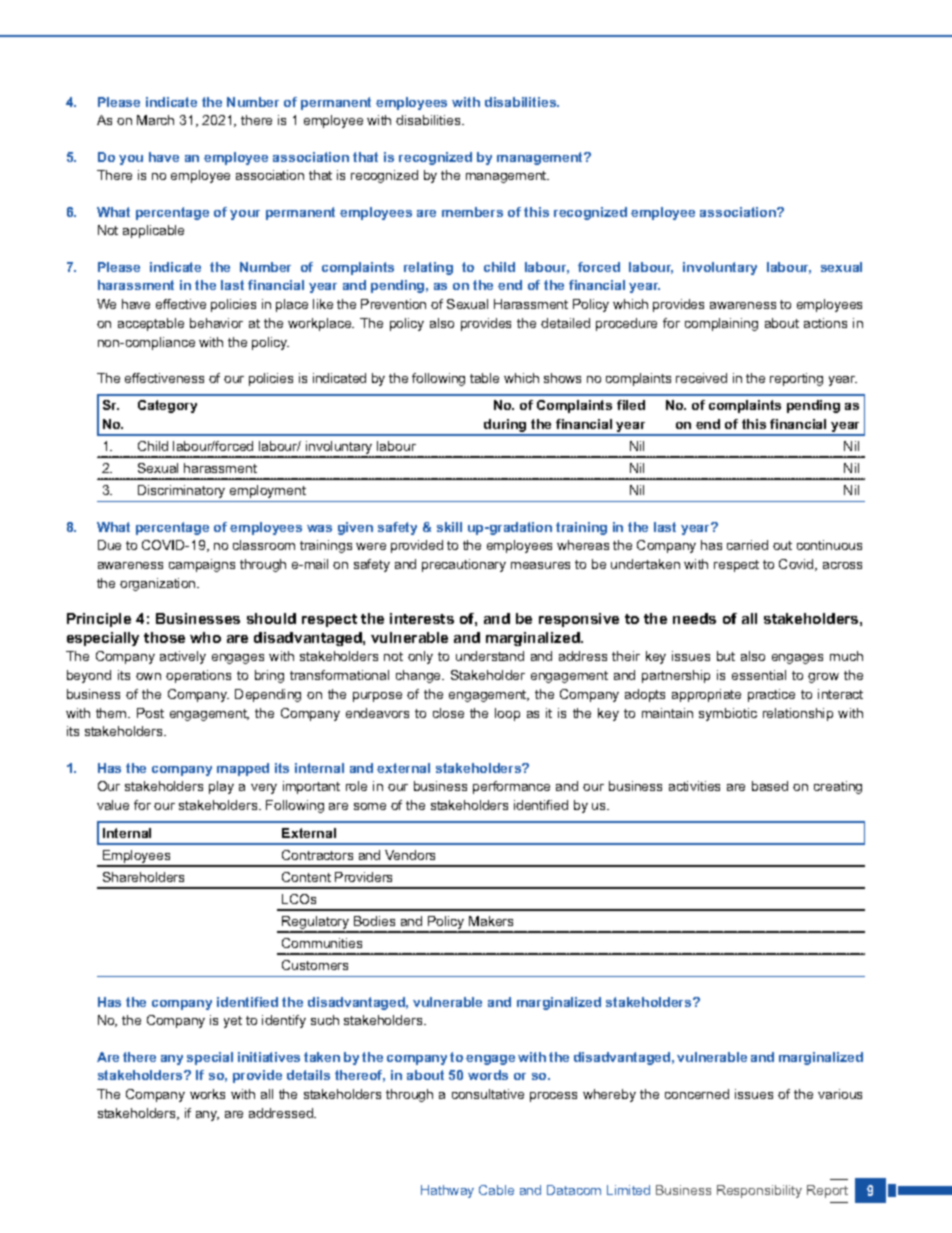 The image size is (952, 1233). Describe the element at coordinates (472, 212) in the screenshot. I see `members` at that location.
